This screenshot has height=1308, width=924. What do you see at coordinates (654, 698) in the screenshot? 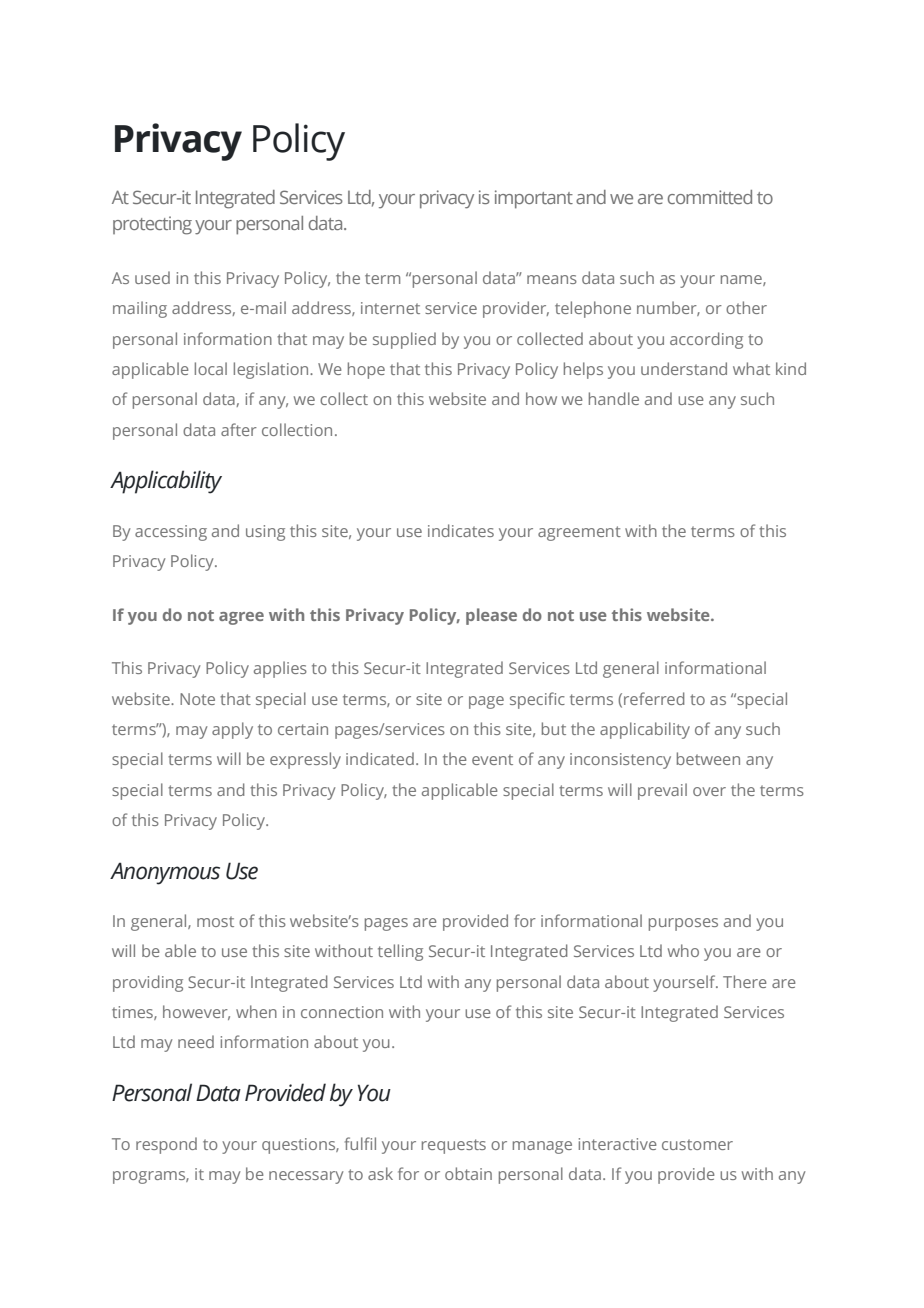
I see `referred` at bounding box center [654, 698].
